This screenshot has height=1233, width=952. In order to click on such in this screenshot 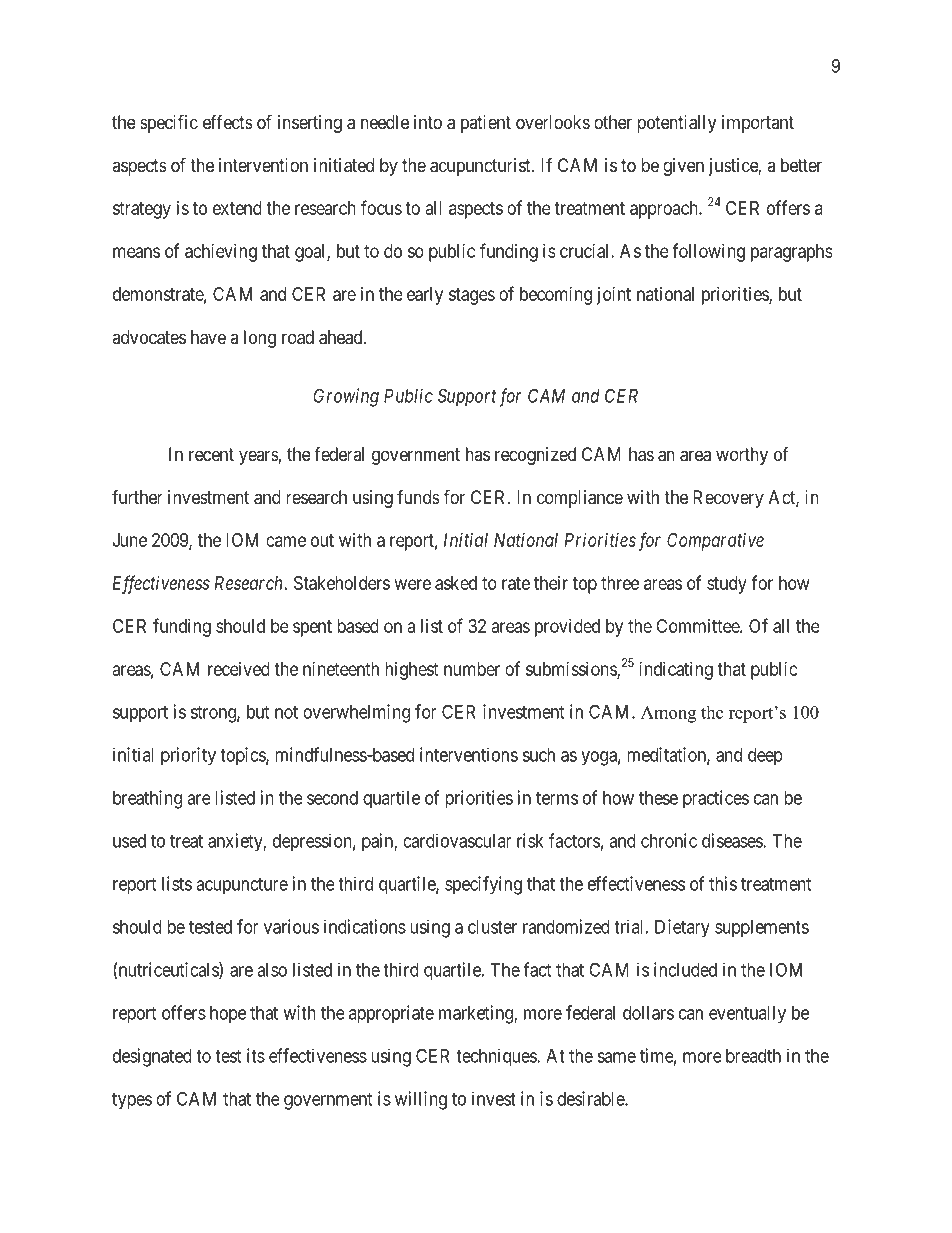, I will do `click(538, 755)`.
